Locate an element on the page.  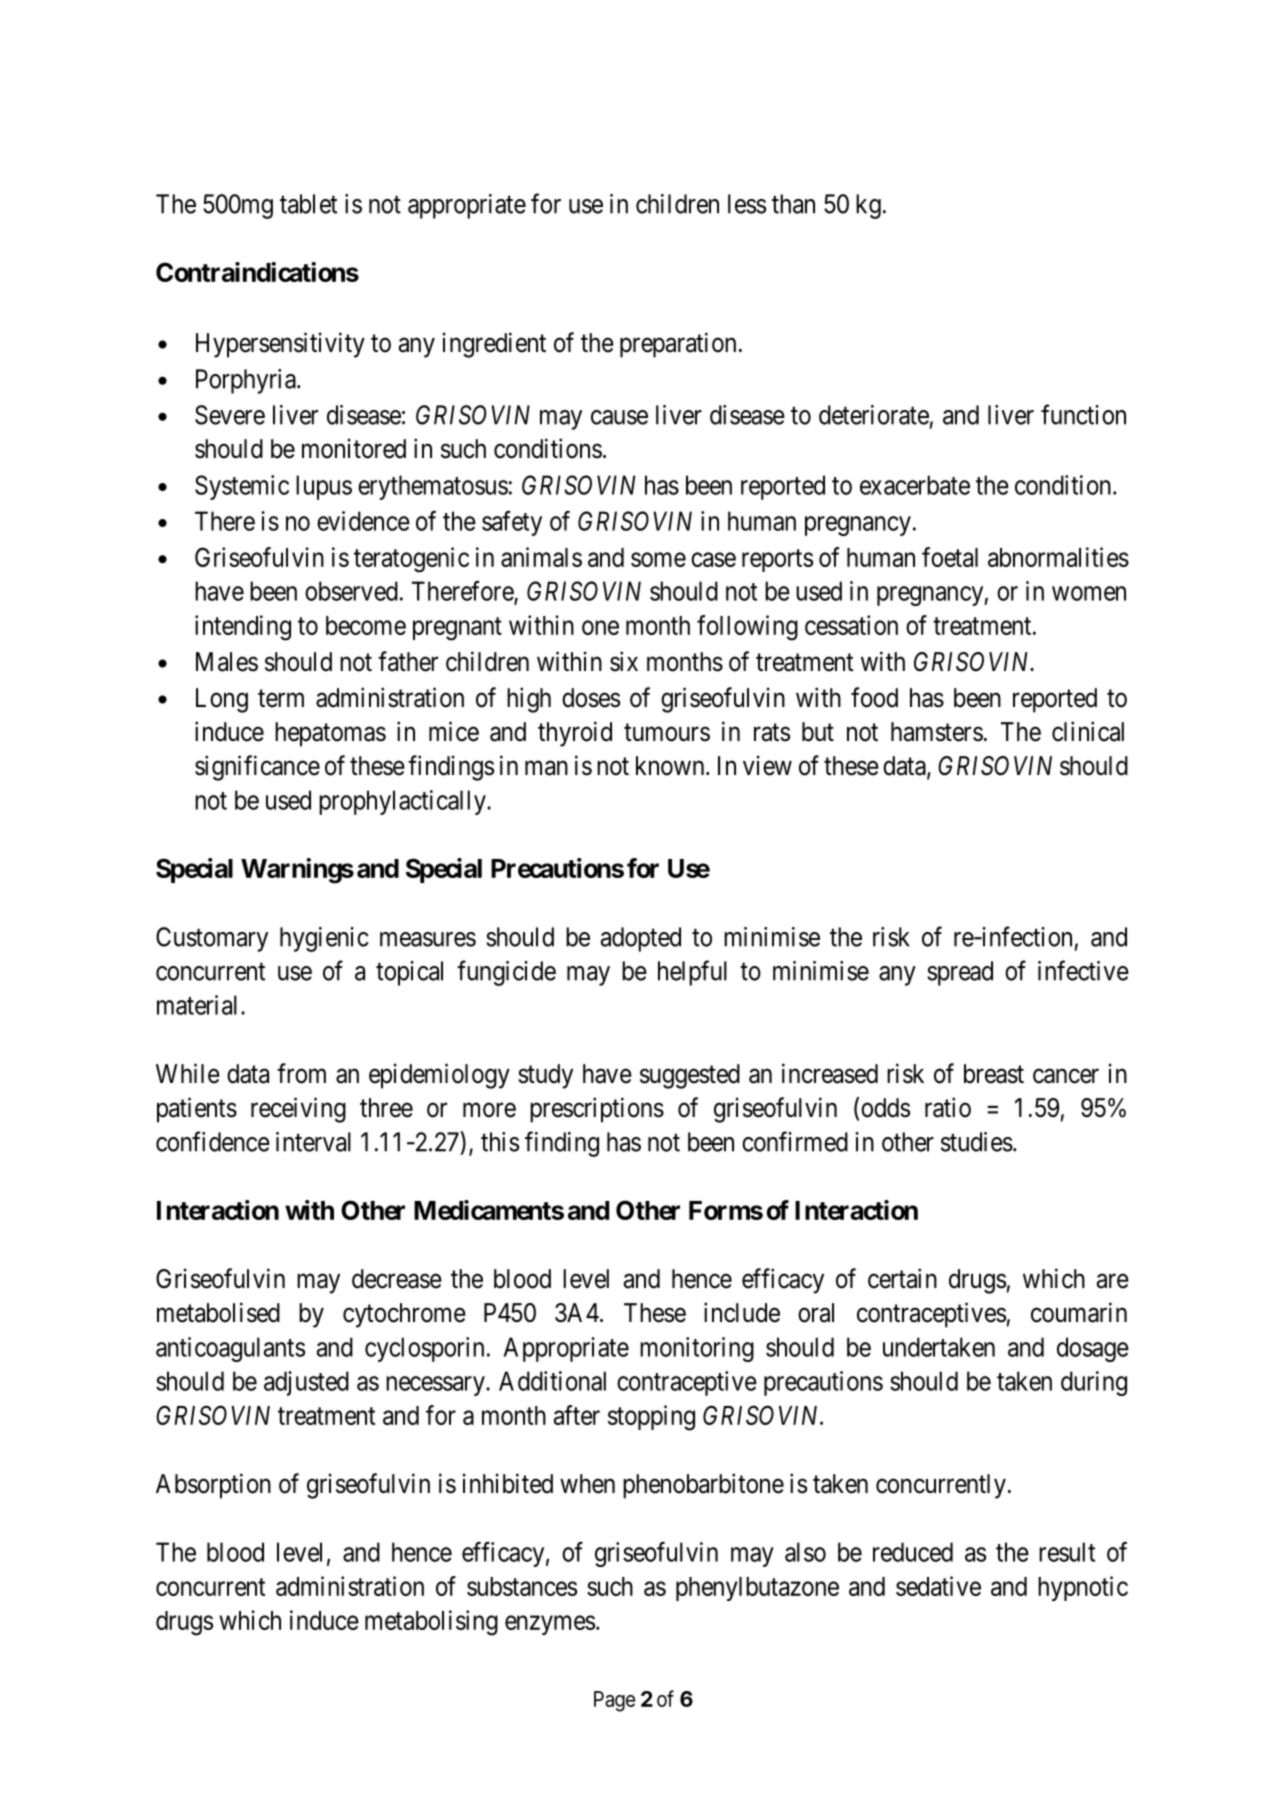
hygienic is located at coordinates (324, 939).
